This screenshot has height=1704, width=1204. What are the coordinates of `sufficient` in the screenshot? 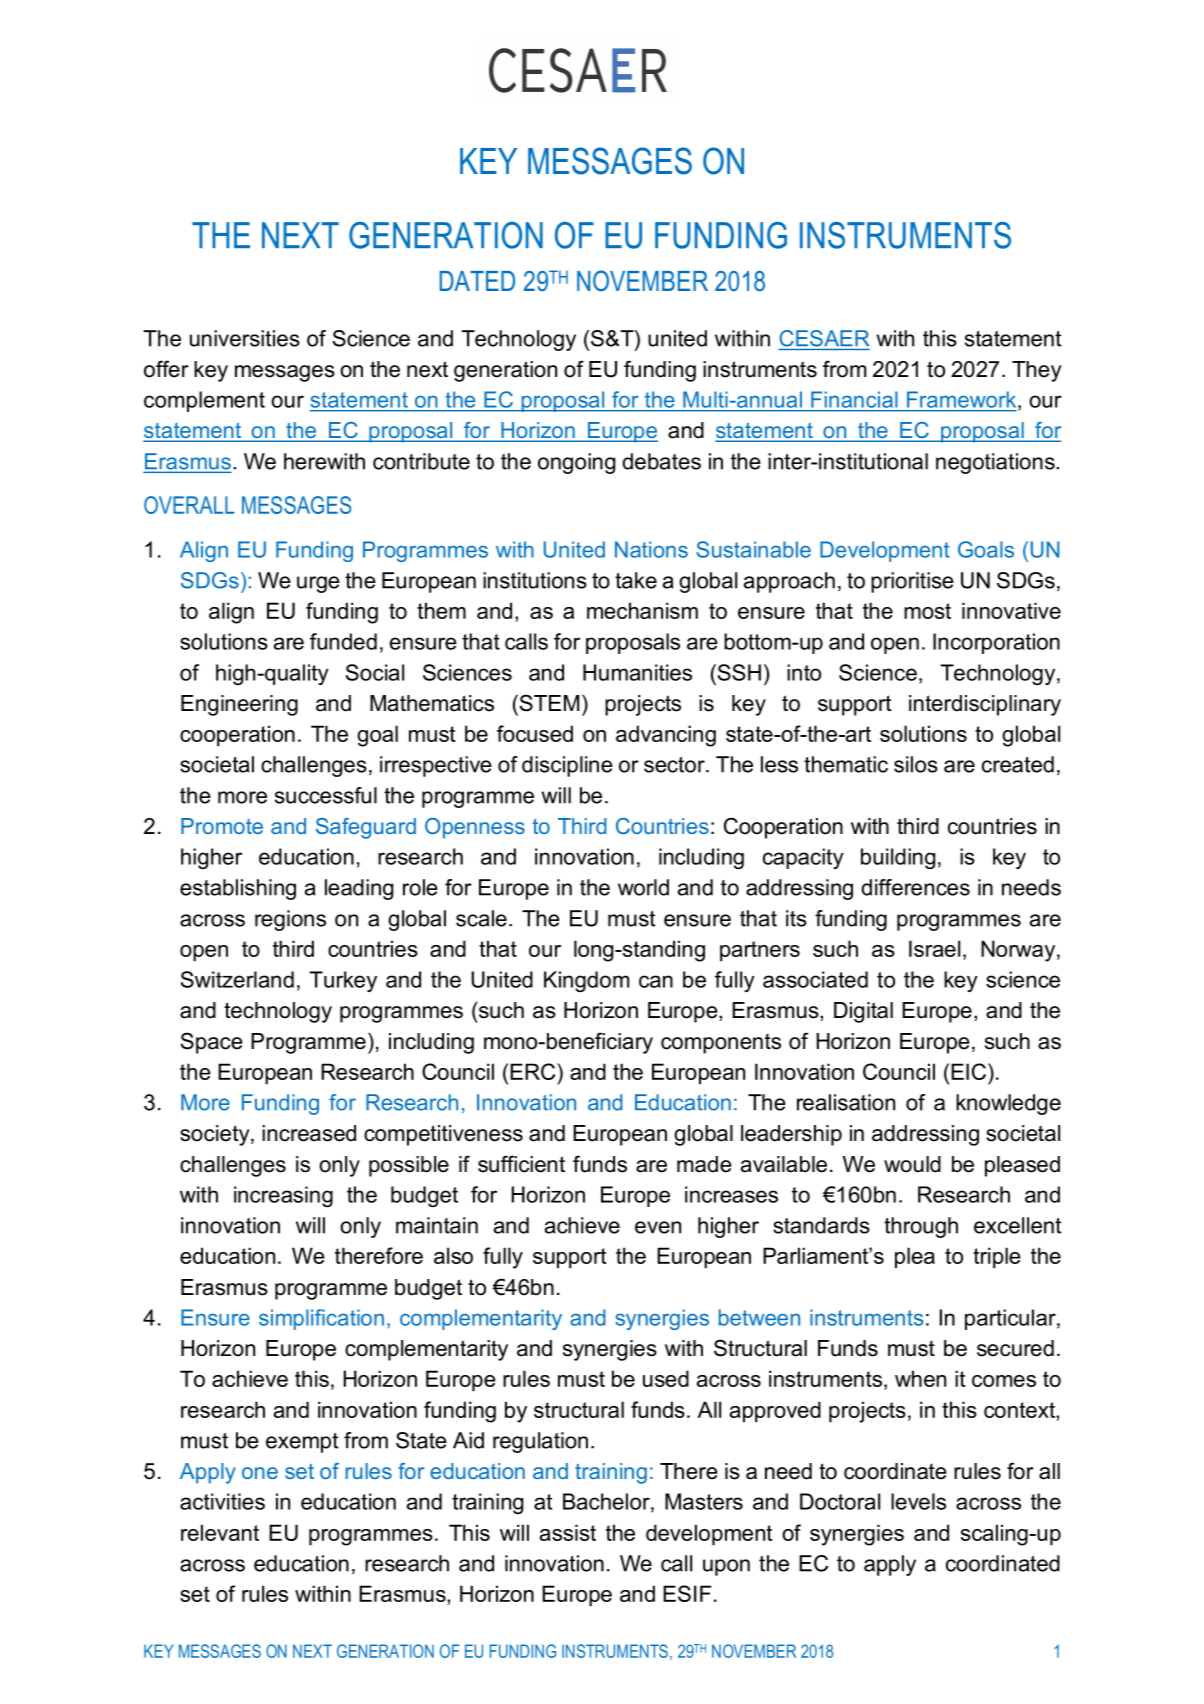 It's located at (521, 1164).
